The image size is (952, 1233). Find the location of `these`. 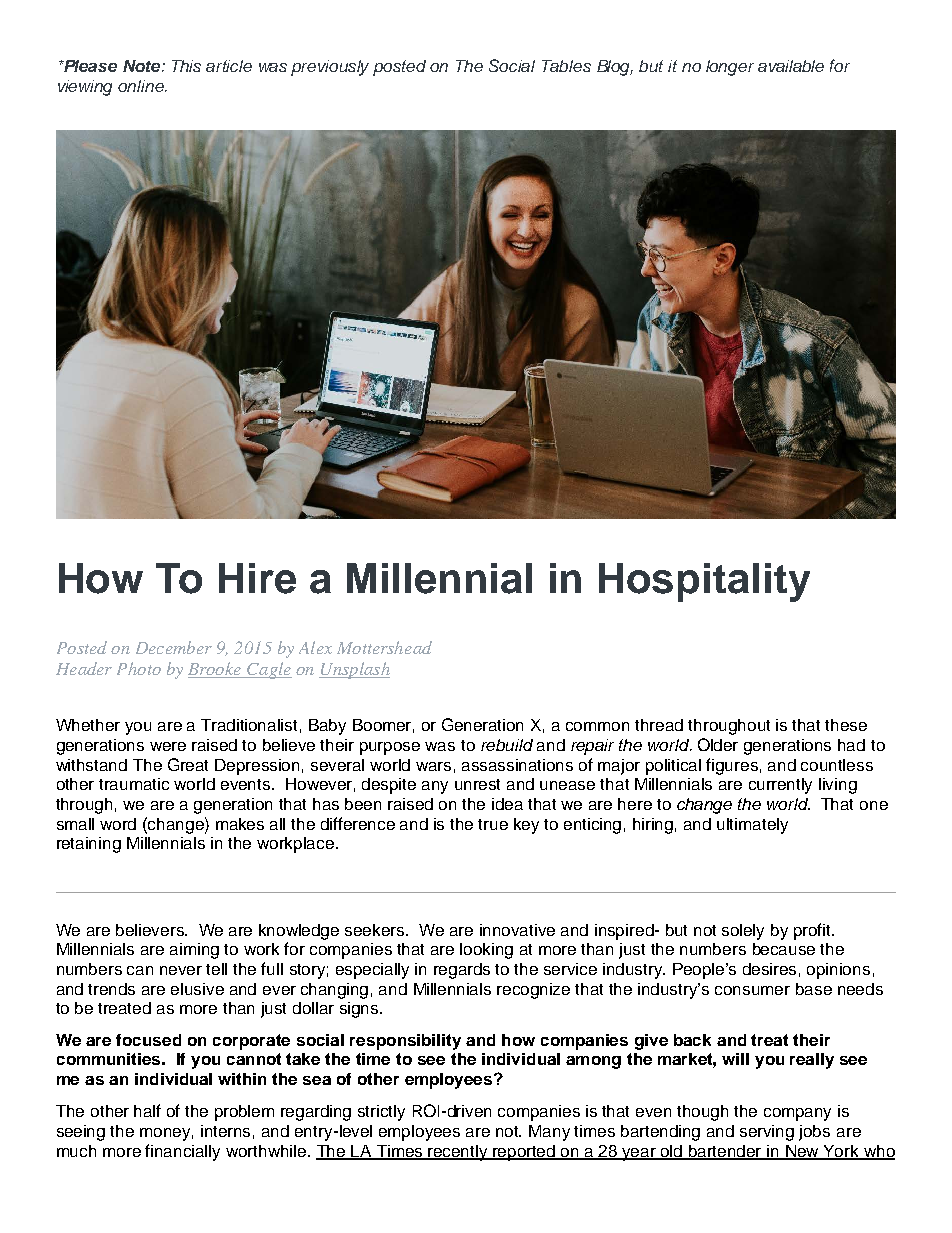

these is located at coordinates (846, 725).
